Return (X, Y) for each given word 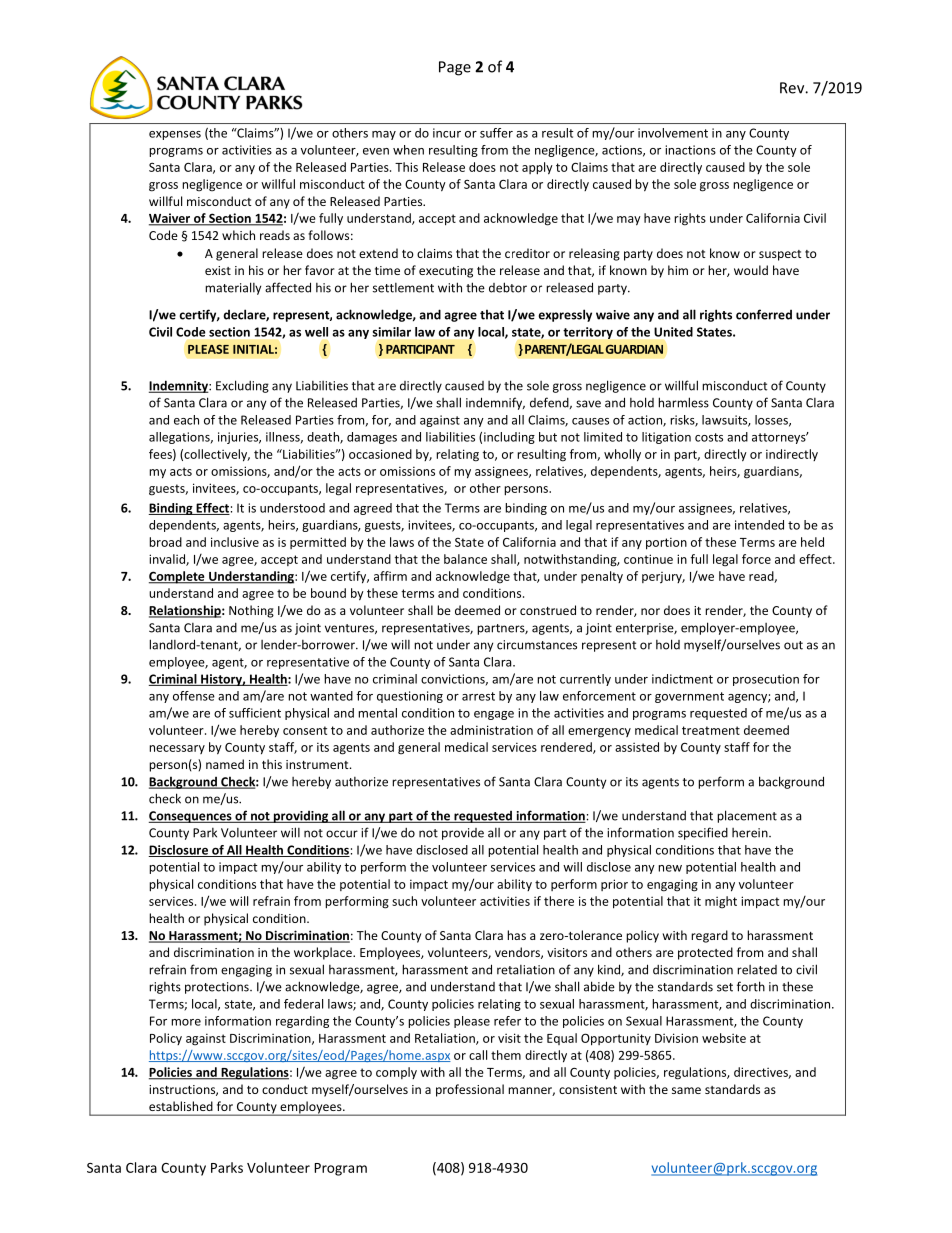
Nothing (251, 611)
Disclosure (179, 851)
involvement (673, 133)
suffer (496, 133)
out (793, 645)
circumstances (537, 645)
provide (463, 834)
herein (751, 833)
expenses (175, 135)
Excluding (242, 386)
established (180, 1106)
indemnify (495, 403)
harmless (683, 402)
